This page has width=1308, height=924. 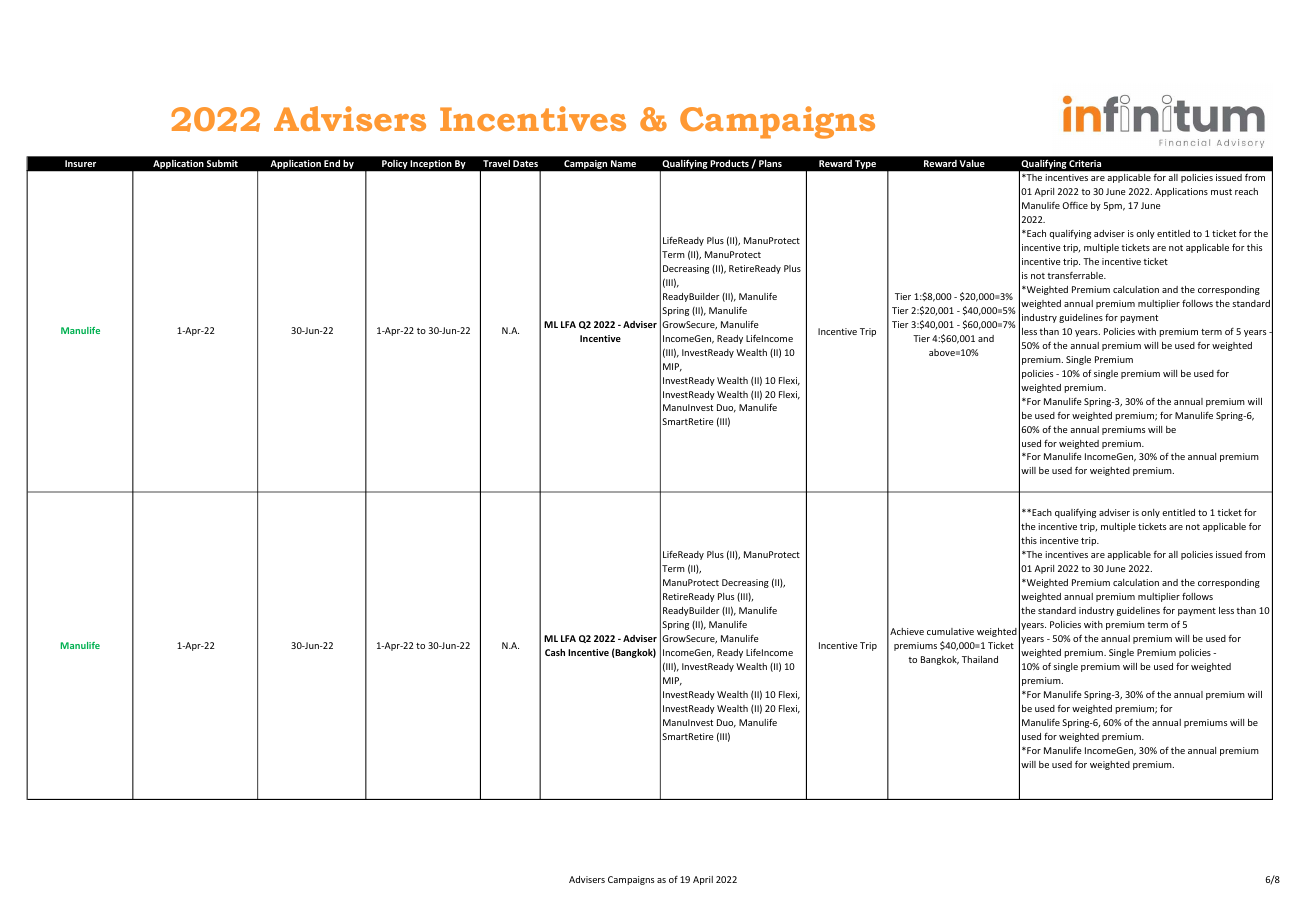 I want to click on Name, so click(x=623, y=163).
